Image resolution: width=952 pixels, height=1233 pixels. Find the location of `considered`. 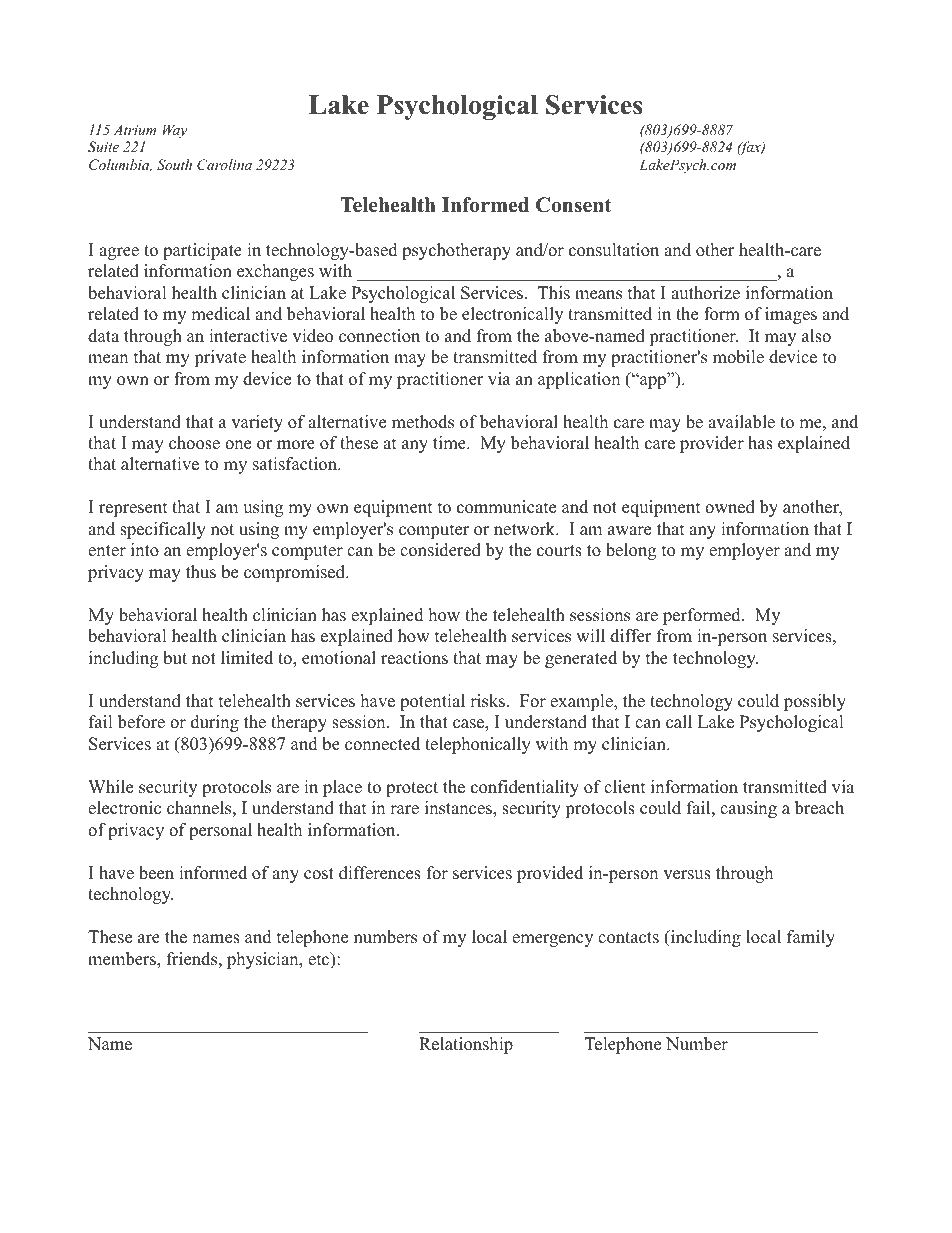

considered is located at coordinates (440, 550).
